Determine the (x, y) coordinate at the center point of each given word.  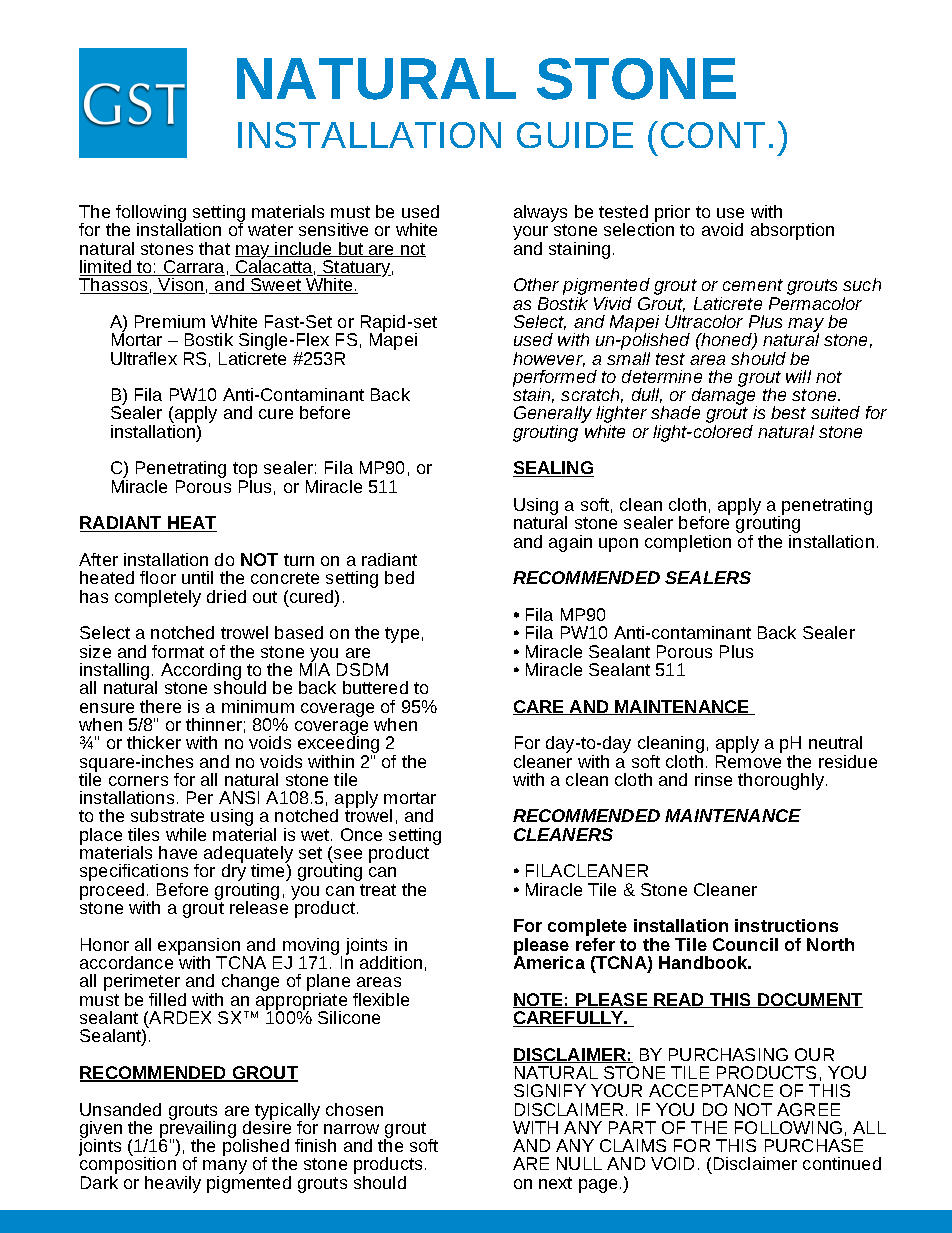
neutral (835, 742)
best (788, 412)
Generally (553, 416)
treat (378, 890)
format (178, 651)
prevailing (198, 1129)
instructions (786, 925)
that (214, 248)
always (540, 215)
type (402, 635)
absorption (792, 231)
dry (234, 871)
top (245, 471)
